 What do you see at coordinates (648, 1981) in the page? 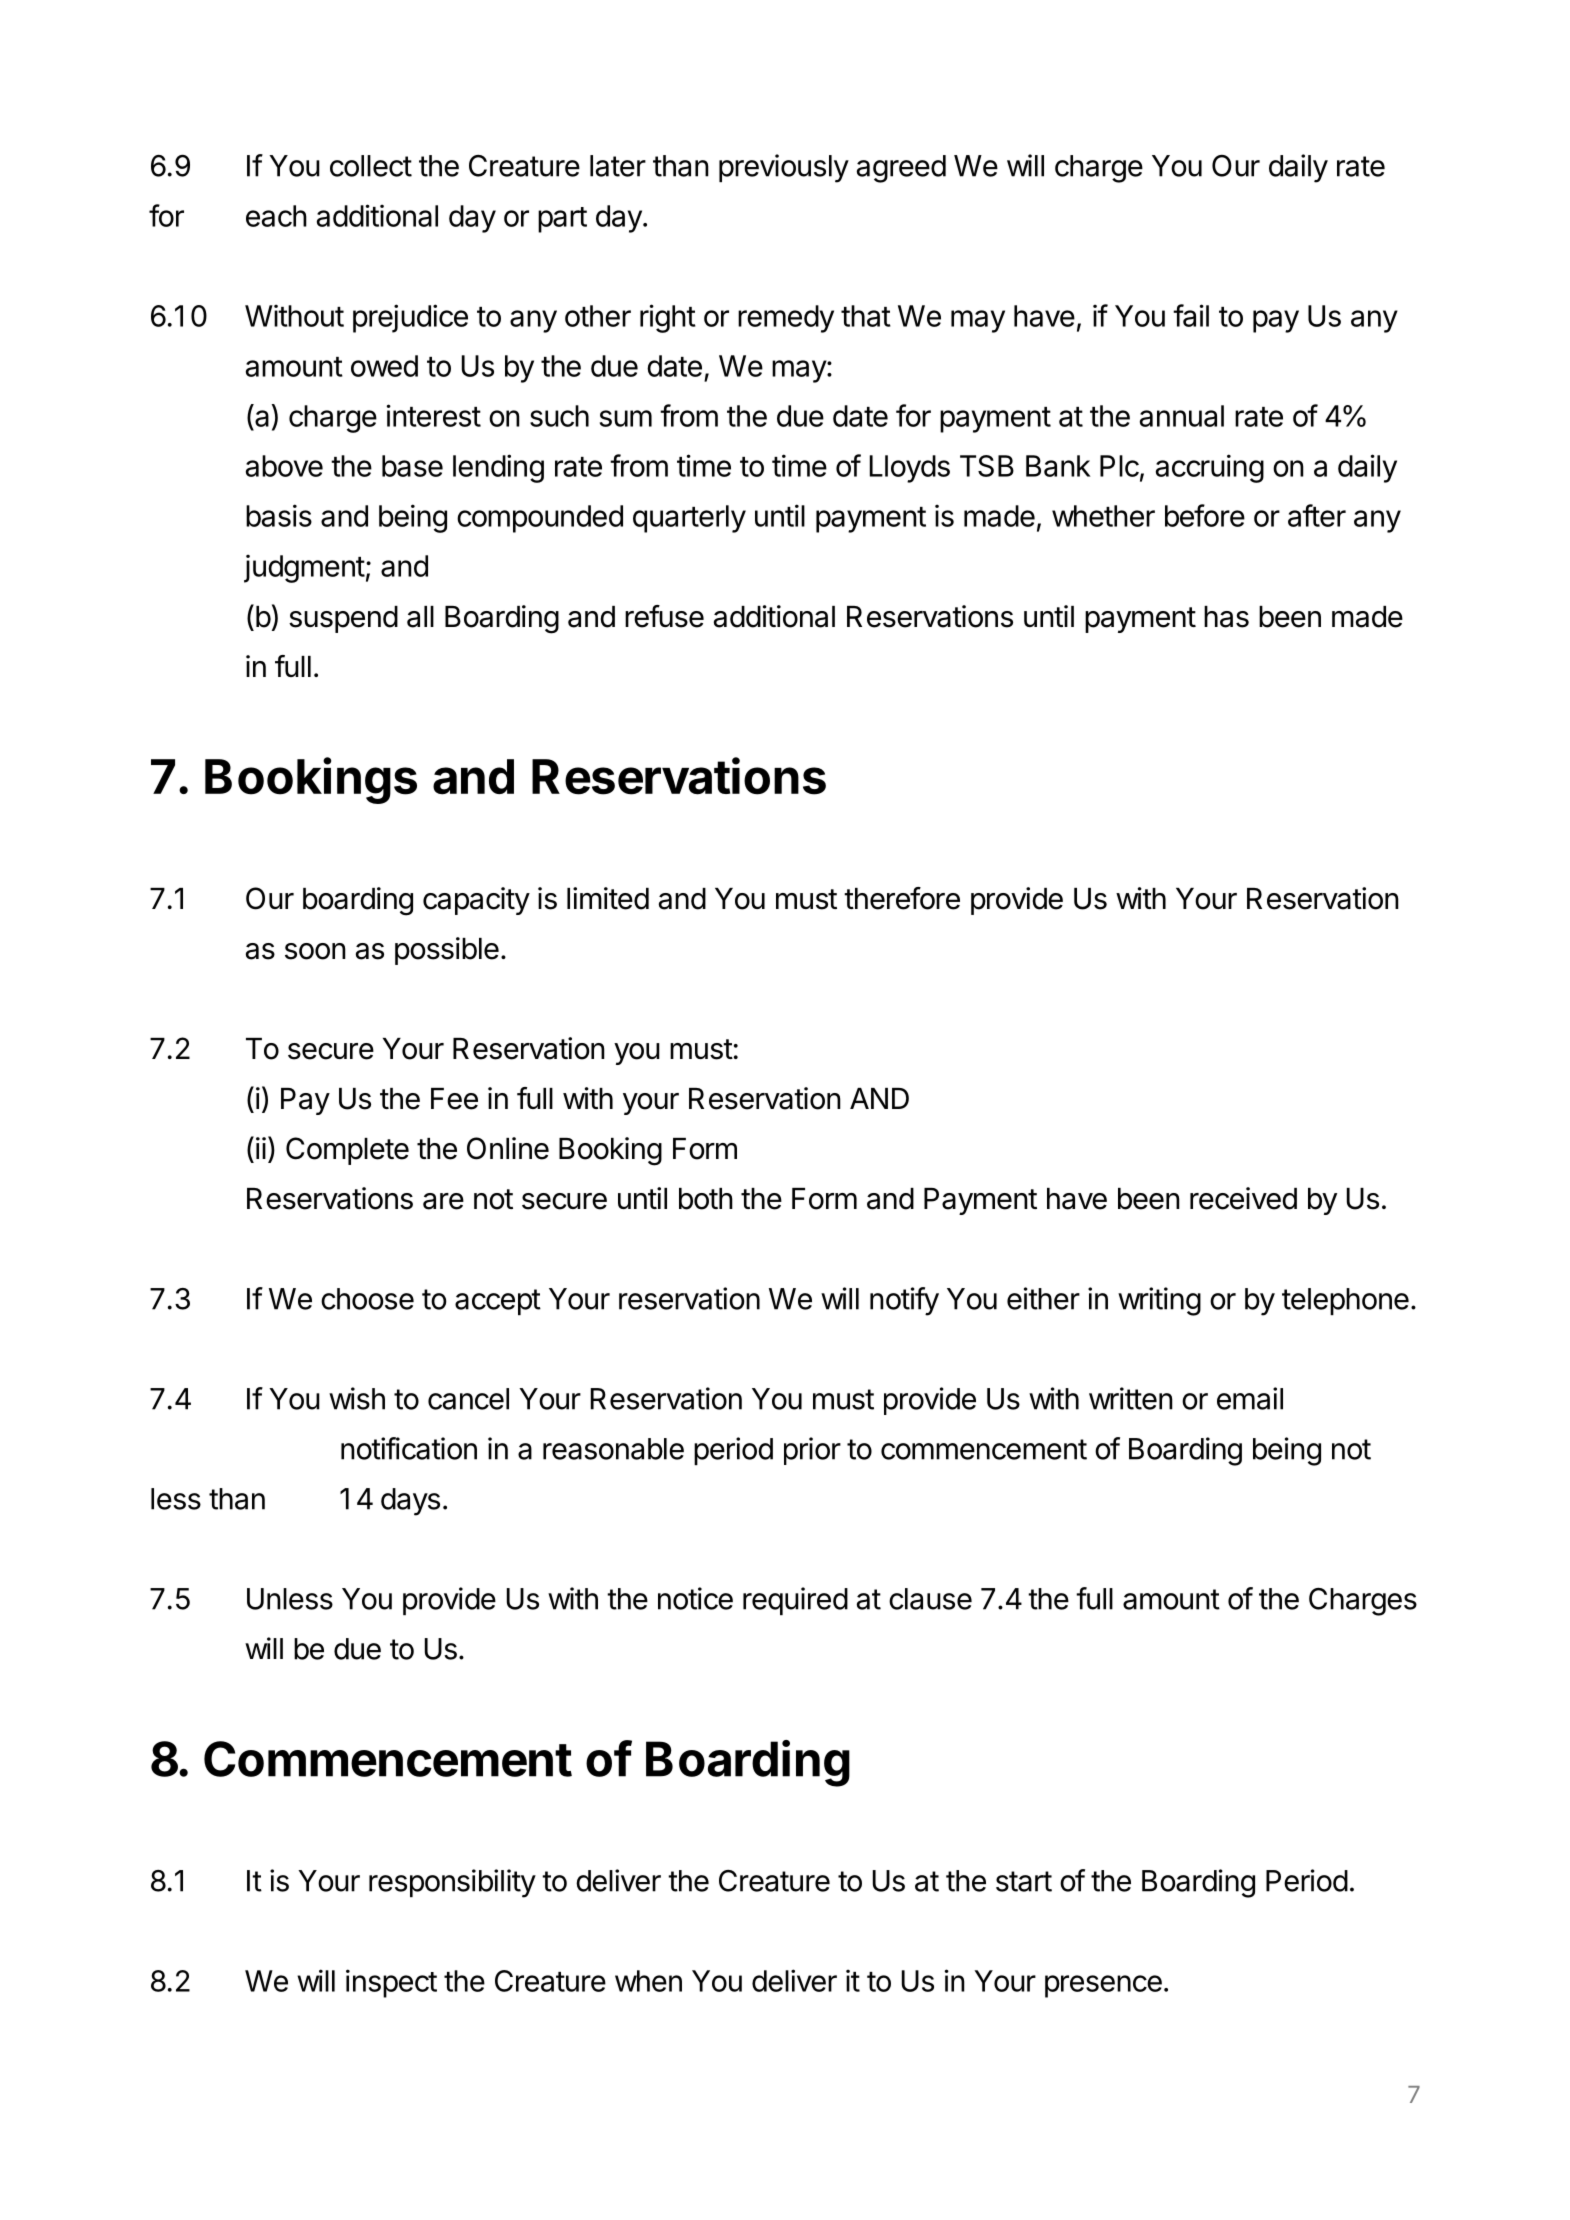
I see `when` at bounding box center [648, 1981].
